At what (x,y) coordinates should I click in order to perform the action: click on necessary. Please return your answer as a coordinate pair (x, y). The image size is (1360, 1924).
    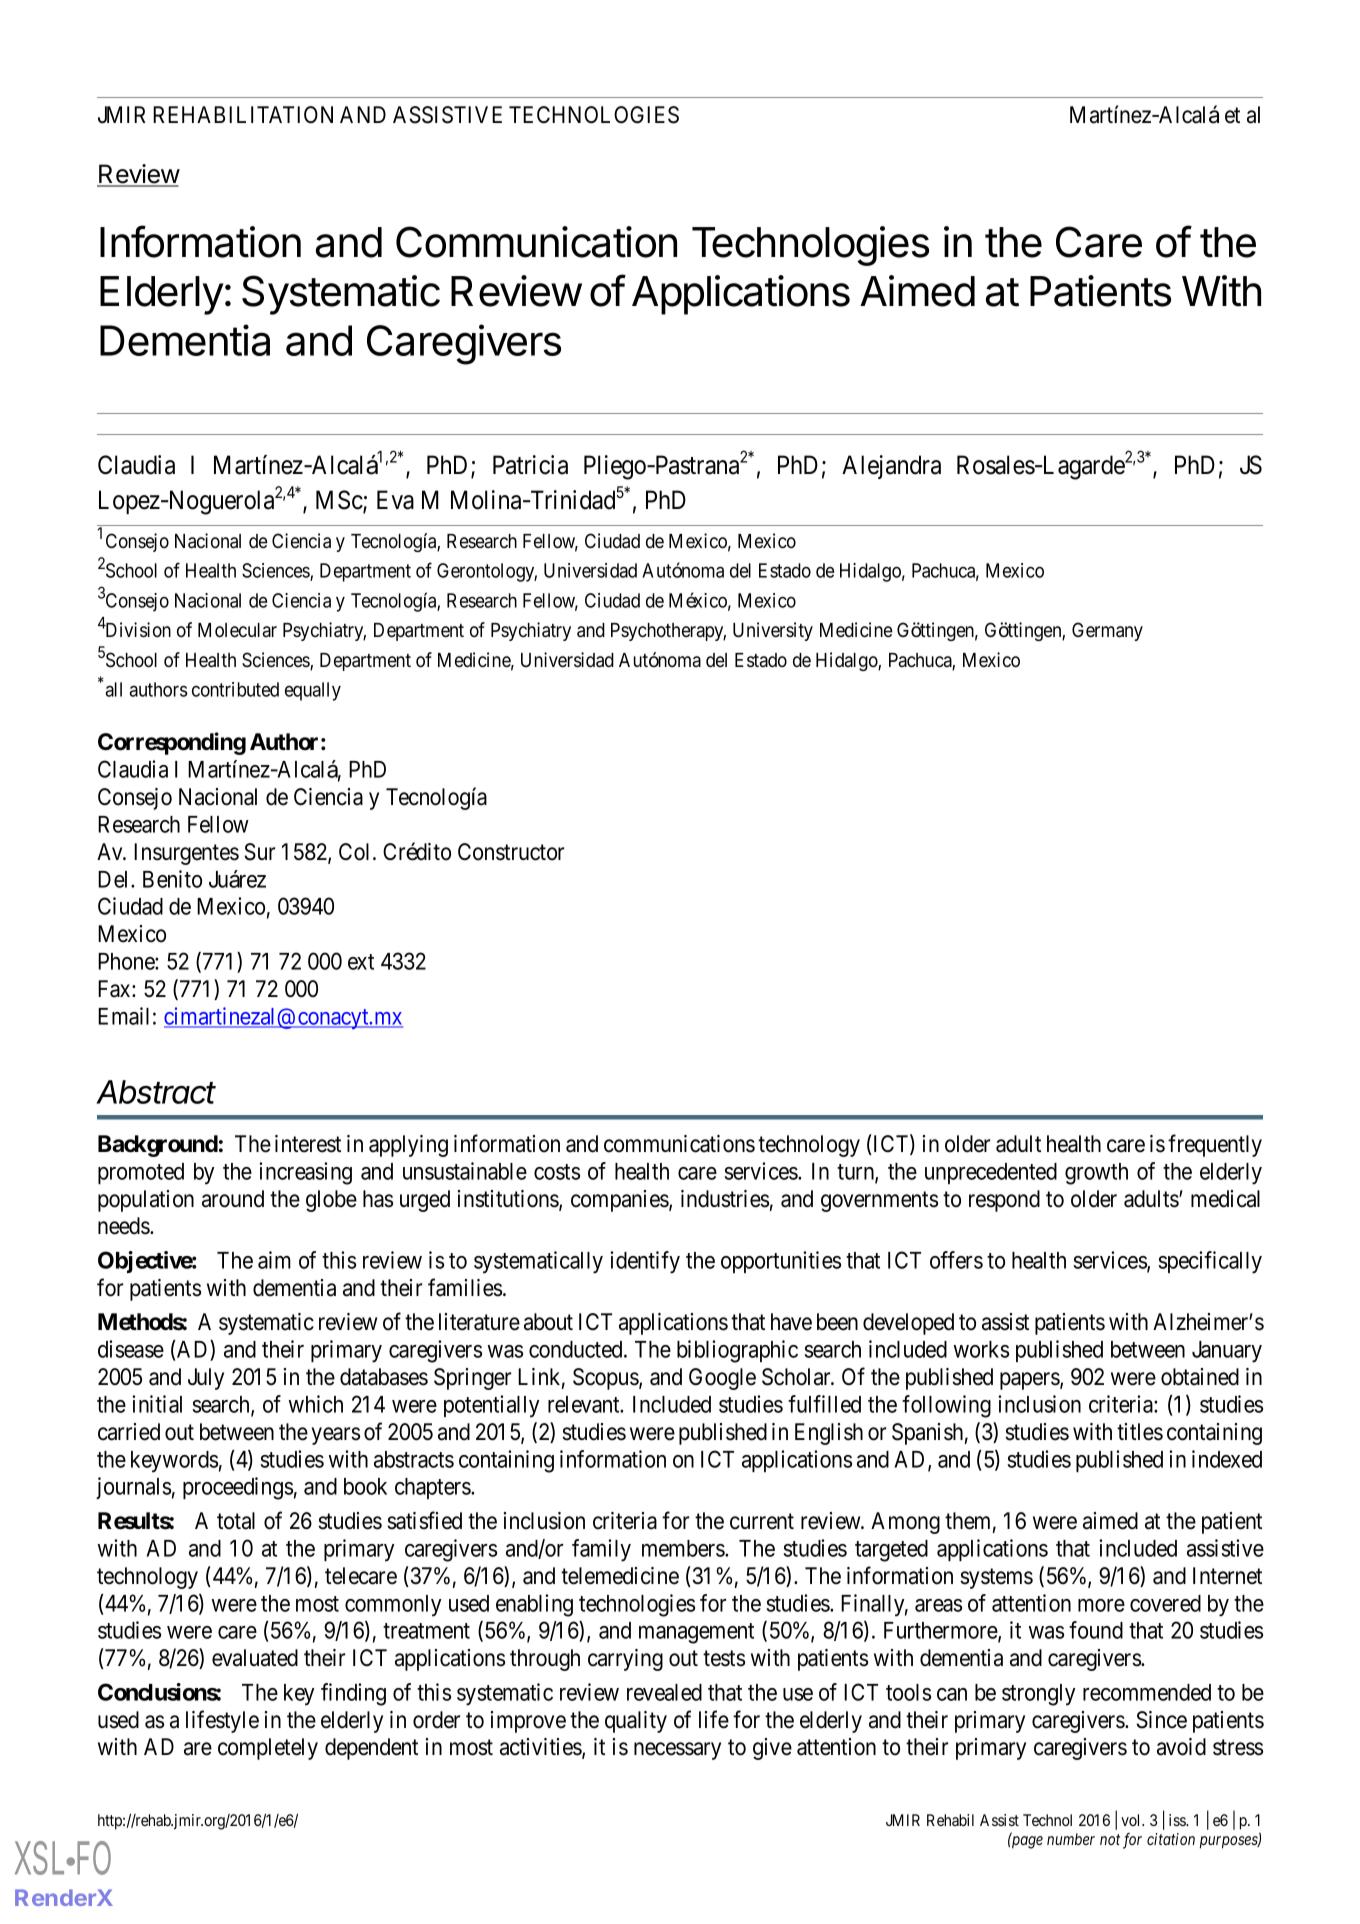
    Looking at the image, I should click on (677, 1751).
